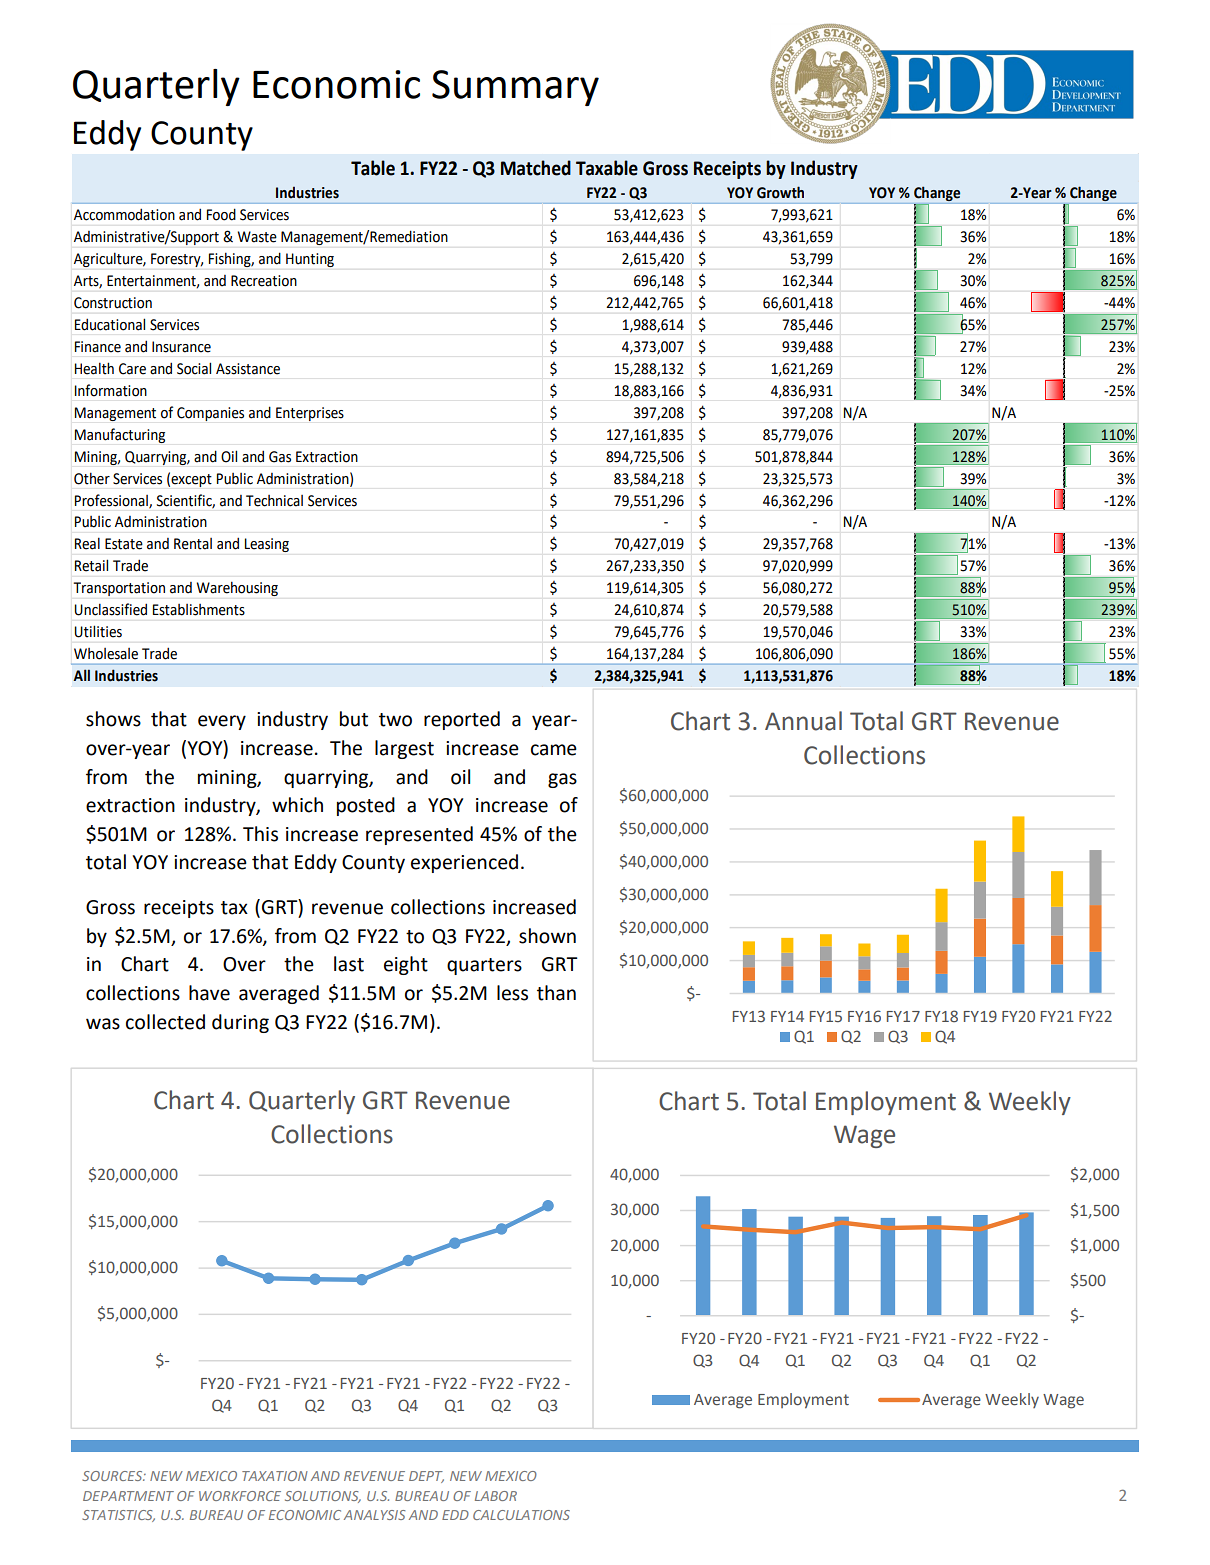  Describe the element at coordinates (124, 214) in the image. I see `Accommodation` at that location.
